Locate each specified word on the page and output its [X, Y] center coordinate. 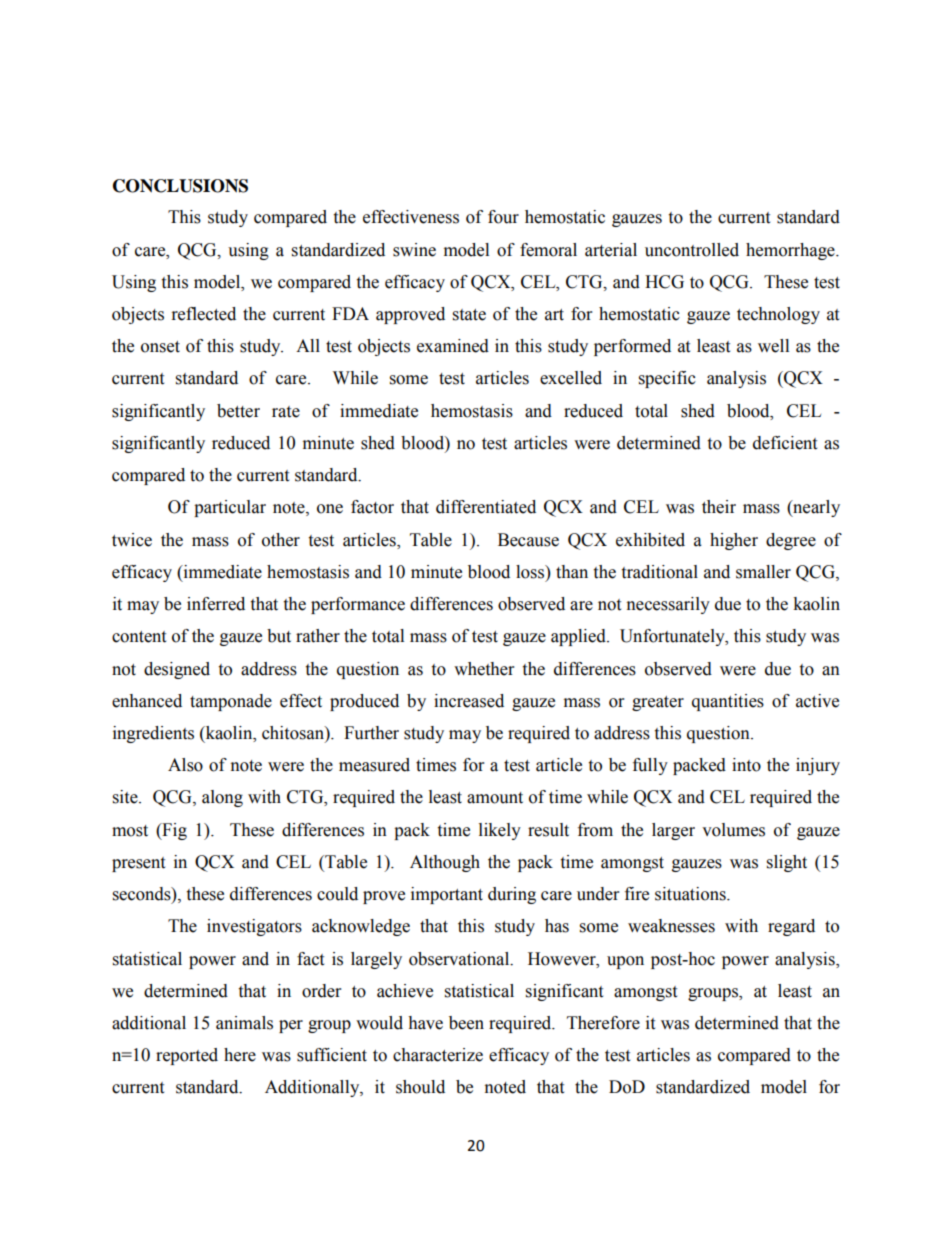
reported [187, 1056]
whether [484, 669]
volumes [733, 830]
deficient [785, 443]
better [238, 411]
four [503, 217]
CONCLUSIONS [180, 186]
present [138, 864]
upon [625, 962]
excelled [571, 378]
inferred [216, 604]
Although [445, 863]
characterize [438, 1055]
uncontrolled [692, 250]
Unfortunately [673, 637]
